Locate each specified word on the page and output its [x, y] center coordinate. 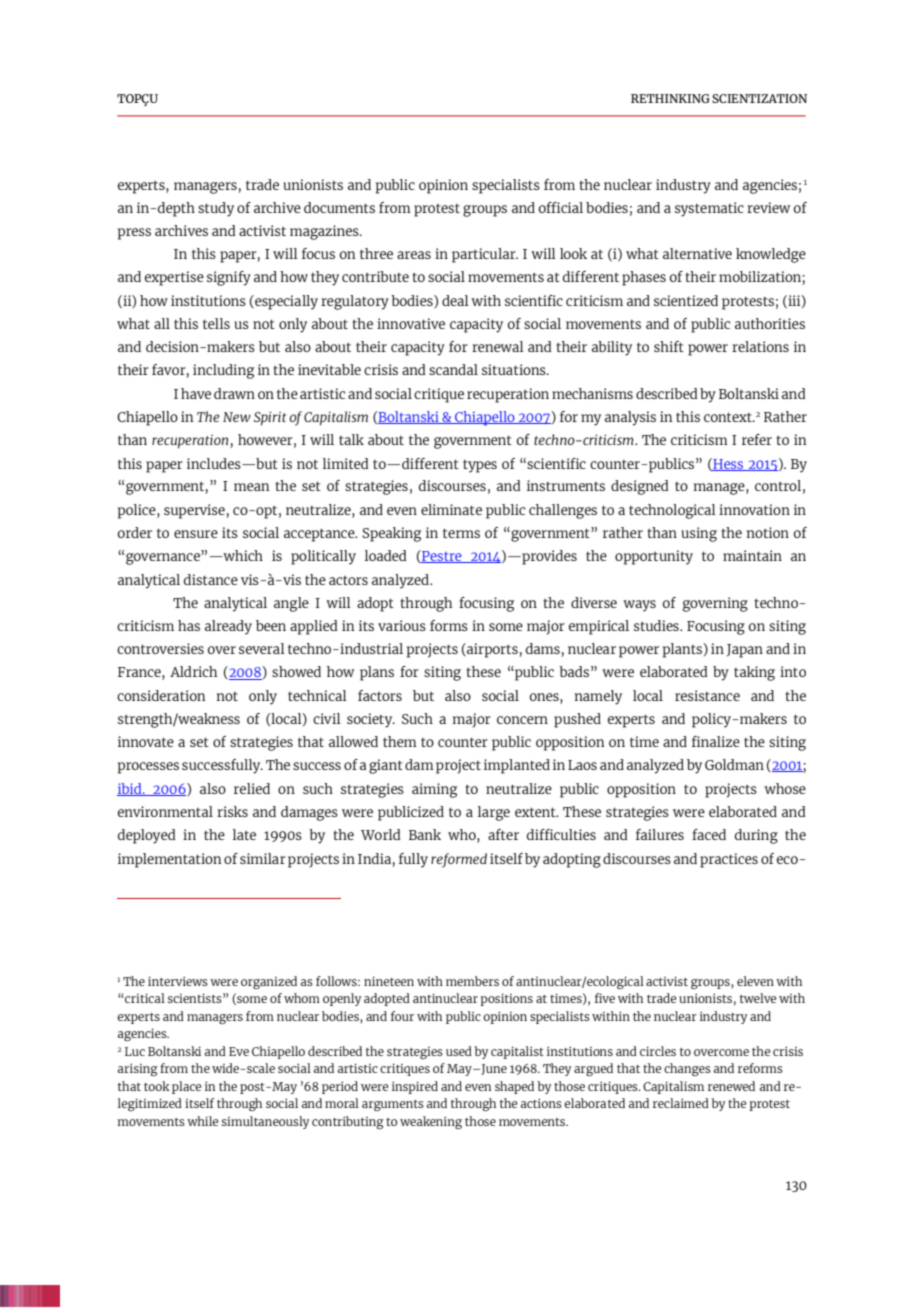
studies [657, 625]
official [561, 207]
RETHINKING [670, 98]
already [228, 627]
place [187, 1087]
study [216, 209]
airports [492, 650]
